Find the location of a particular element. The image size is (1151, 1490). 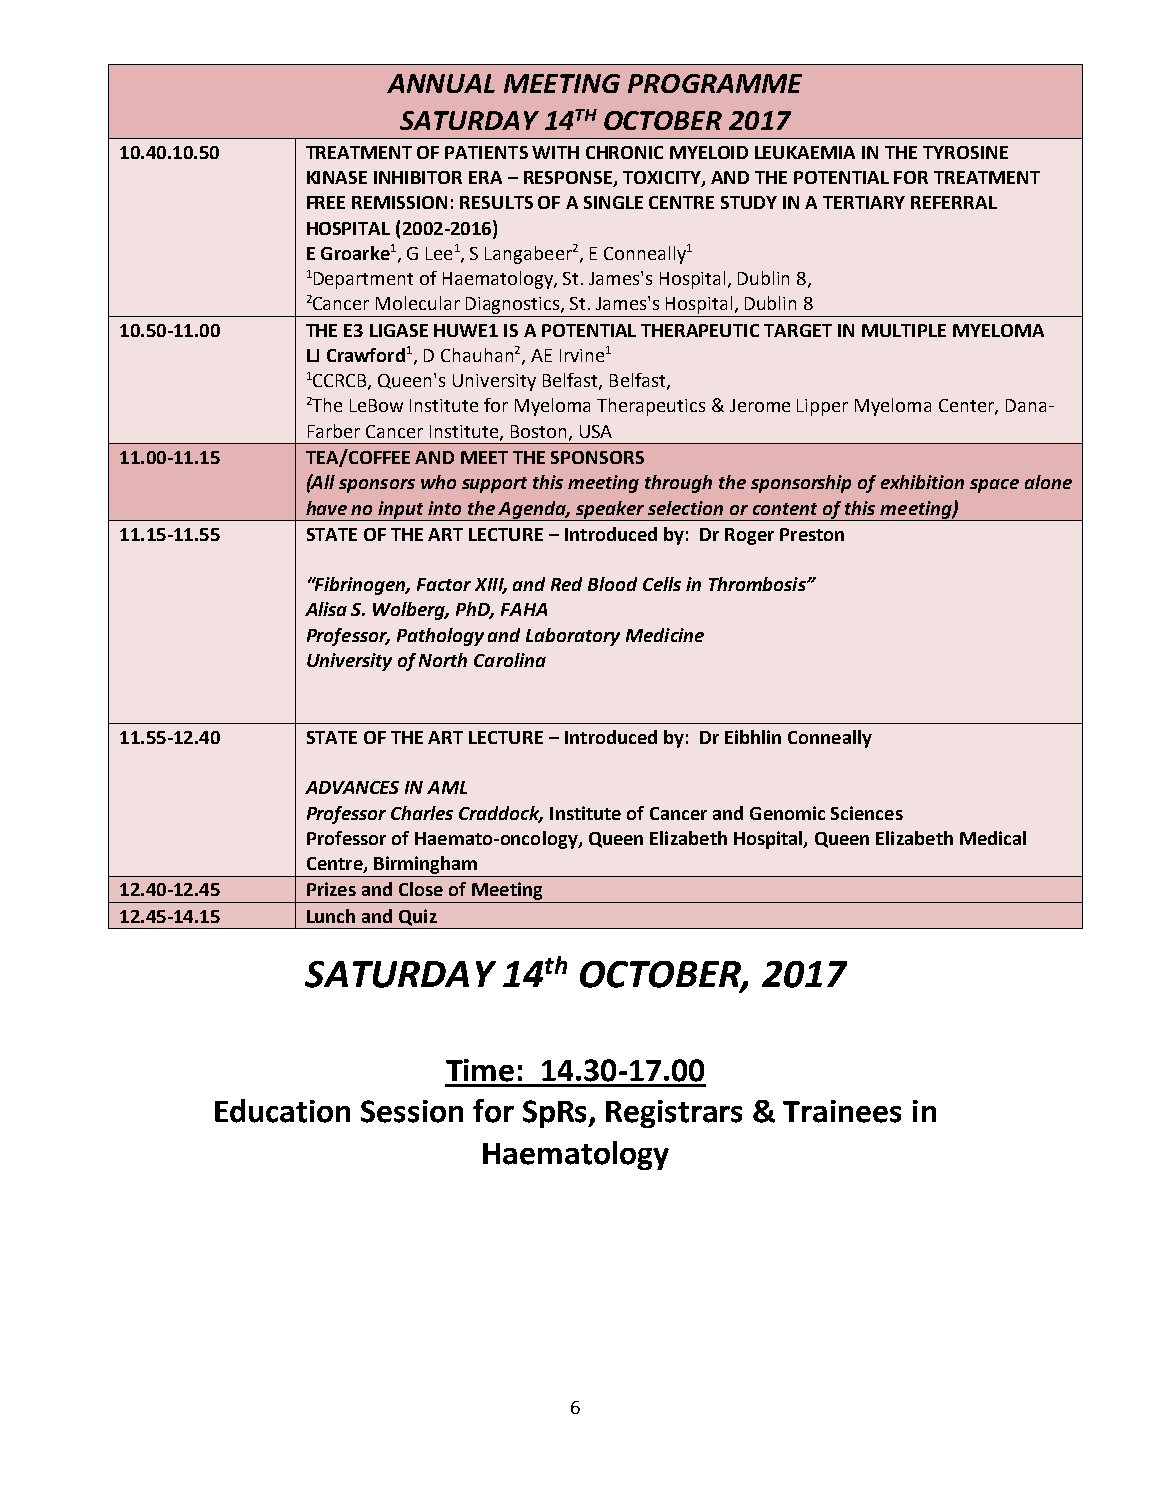

ANNUAL is located at coordinates (441, 83).
